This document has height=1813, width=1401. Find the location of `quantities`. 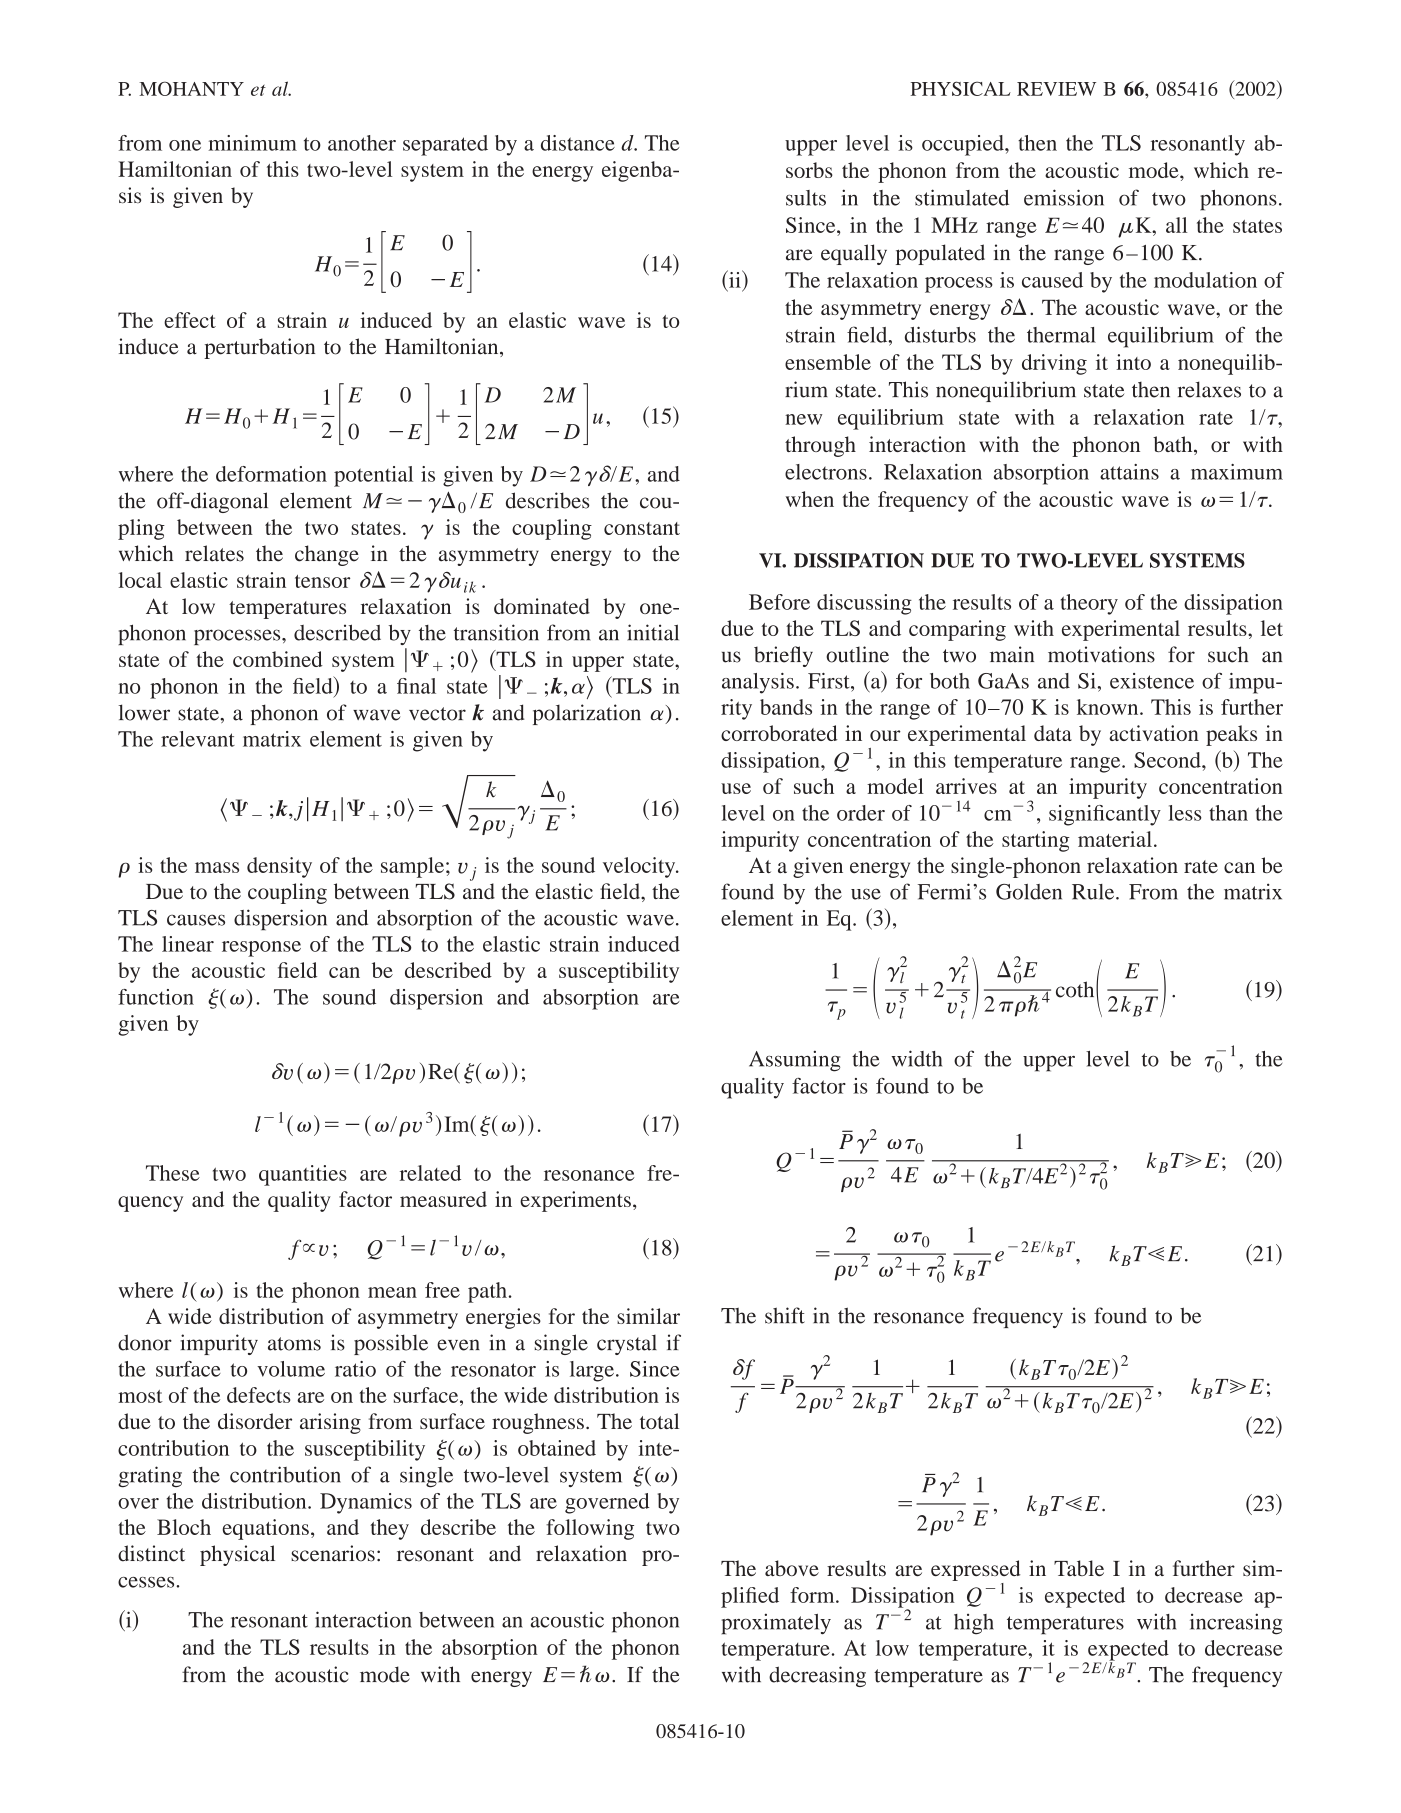

quantities is located at coordinates (303, 1175).
